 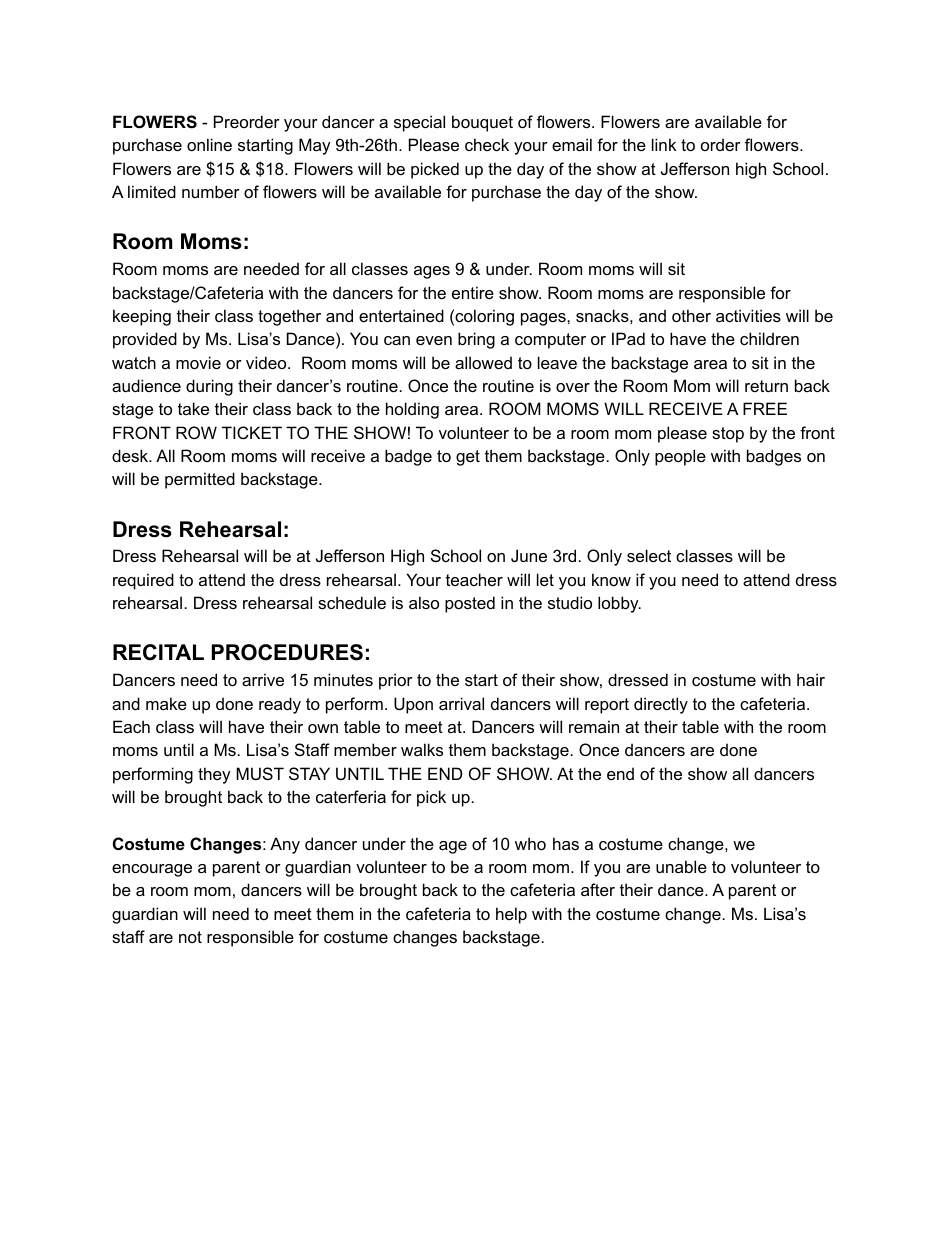 What do you see at coordinates (529, 555) in the screenshot?
I see `June` at bounding box center [529, 555].
